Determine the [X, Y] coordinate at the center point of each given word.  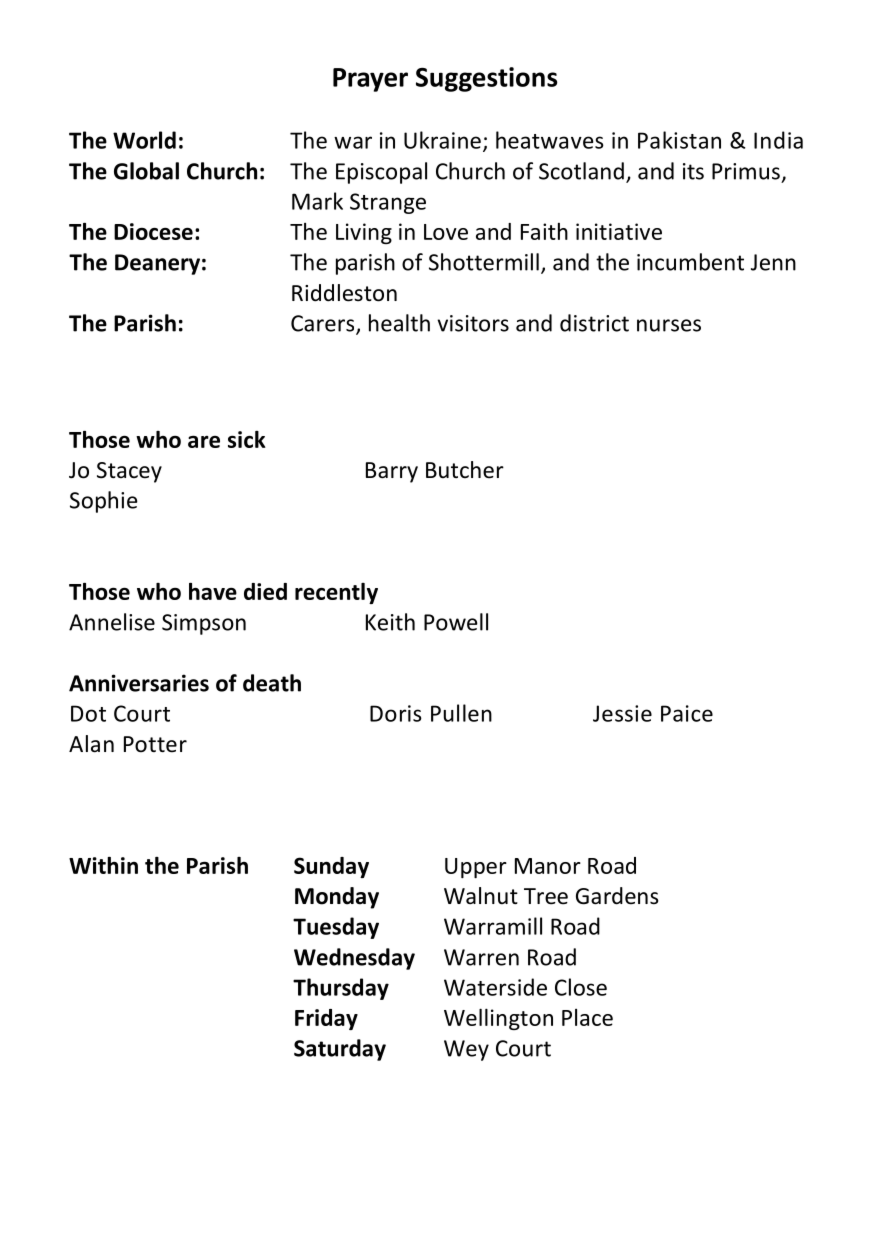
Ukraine [442, 140]
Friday [326, 1019]
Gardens [617, 896]
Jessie [622, 713]
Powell [456, 622]
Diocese [153, 231]
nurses [669, 325]
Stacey [129, 472]
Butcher [465, 470]
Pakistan [679, 140]
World [144, 140]
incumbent [690, 262]
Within [103, 865]
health [399, 323]
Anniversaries [139, 683]
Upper [476, 868]
